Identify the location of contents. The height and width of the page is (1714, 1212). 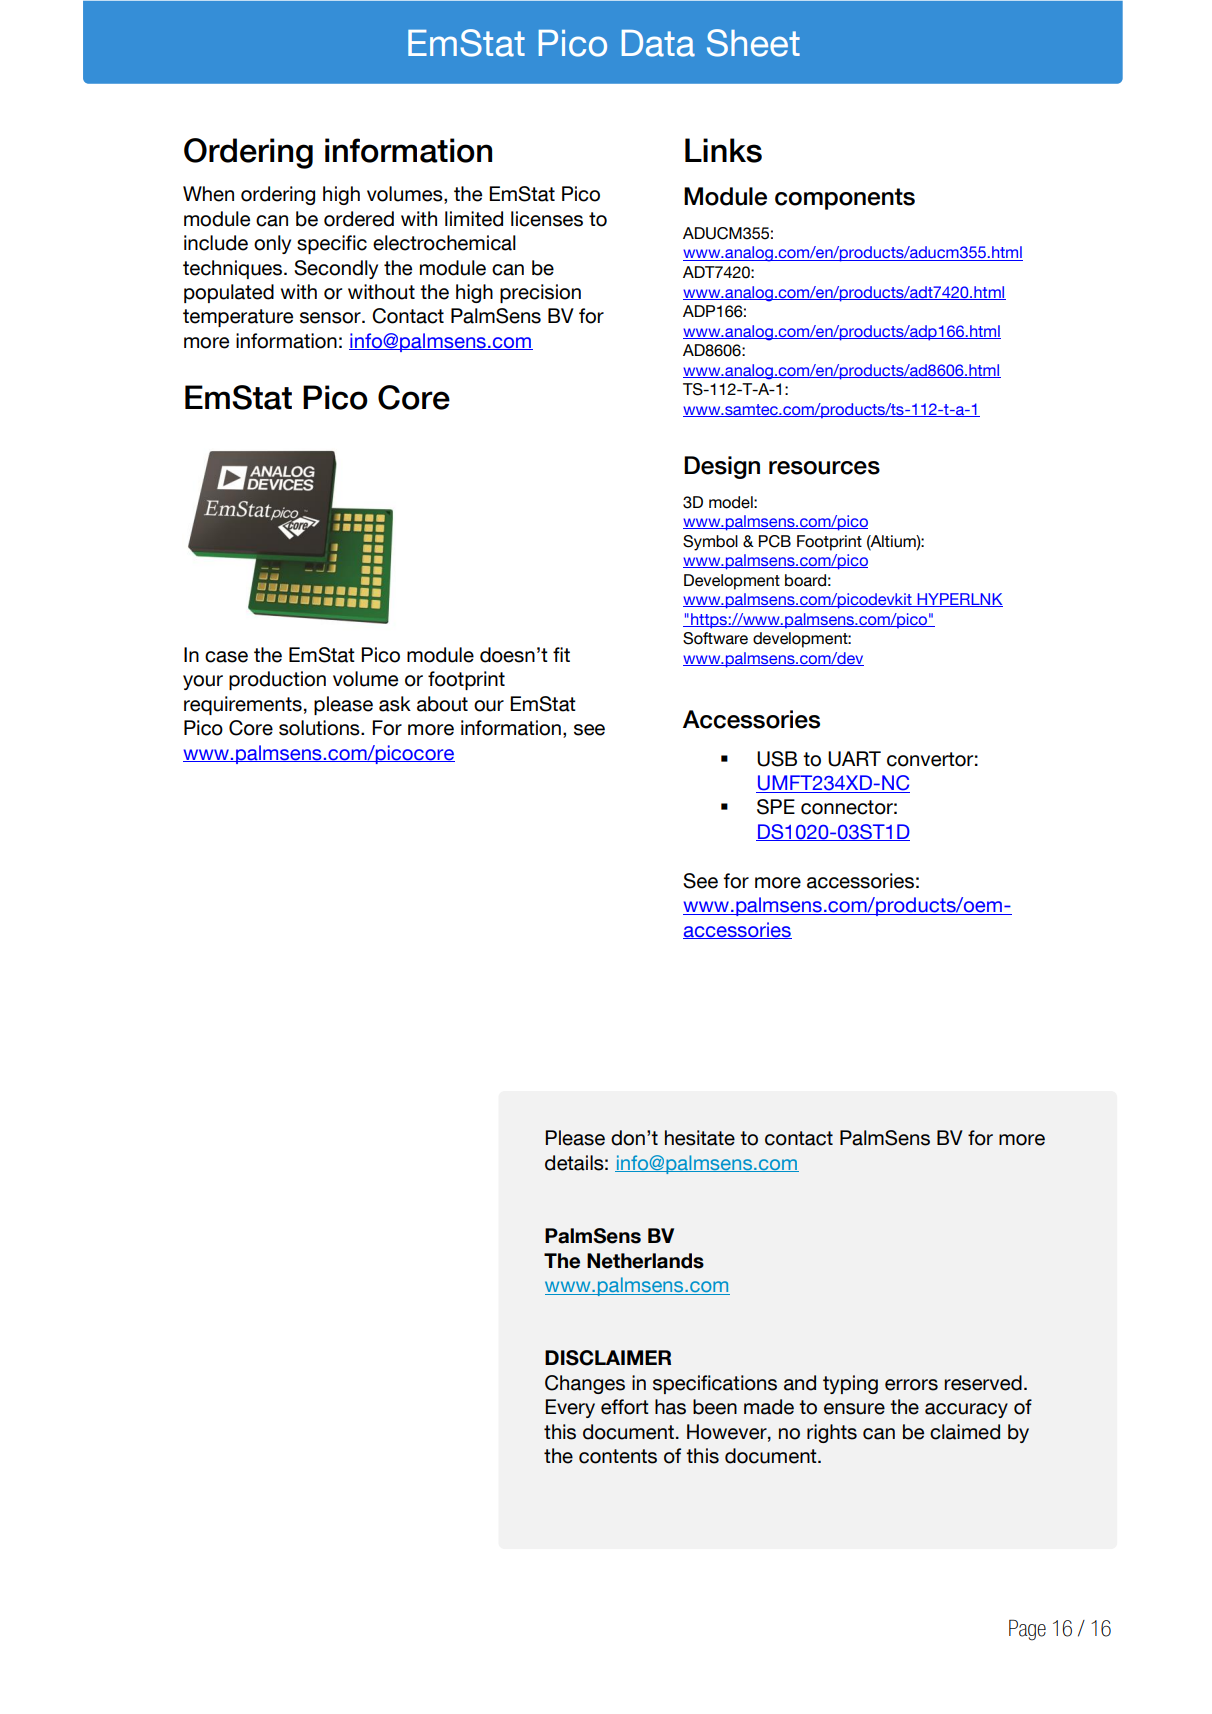
(618, 1456).
